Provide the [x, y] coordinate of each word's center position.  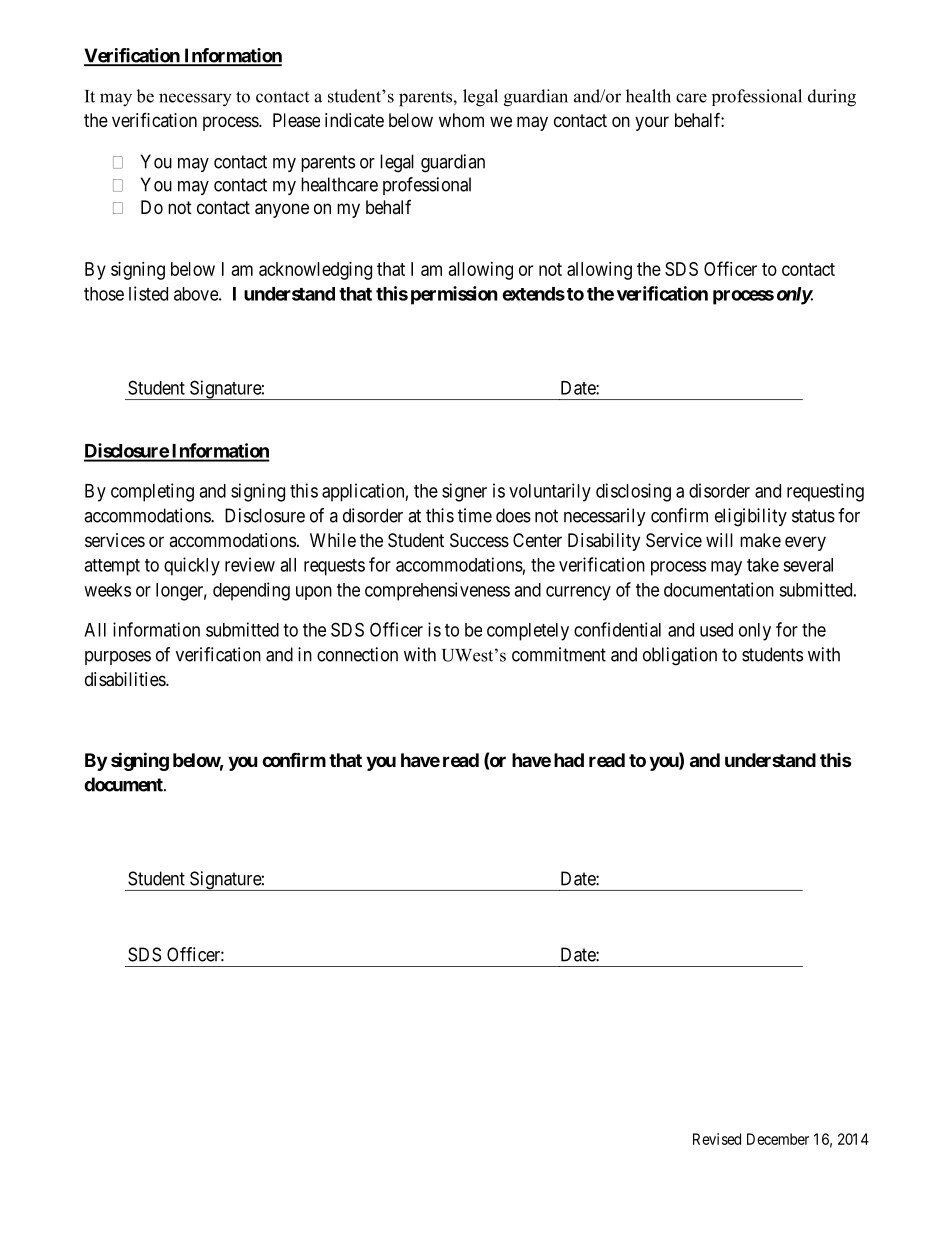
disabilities [126, 679]
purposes [118, 658]
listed [148, 293]
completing [152, 492]
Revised [717, 1139]
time [475, 515]
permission [454, 295]
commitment [559, 654]
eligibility [751, 517]
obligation [680, 656]
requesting [825, 492]
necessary [195, 100]
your [652, 123]
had [569, 760]
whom [461, 120]
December [778, 1139]
